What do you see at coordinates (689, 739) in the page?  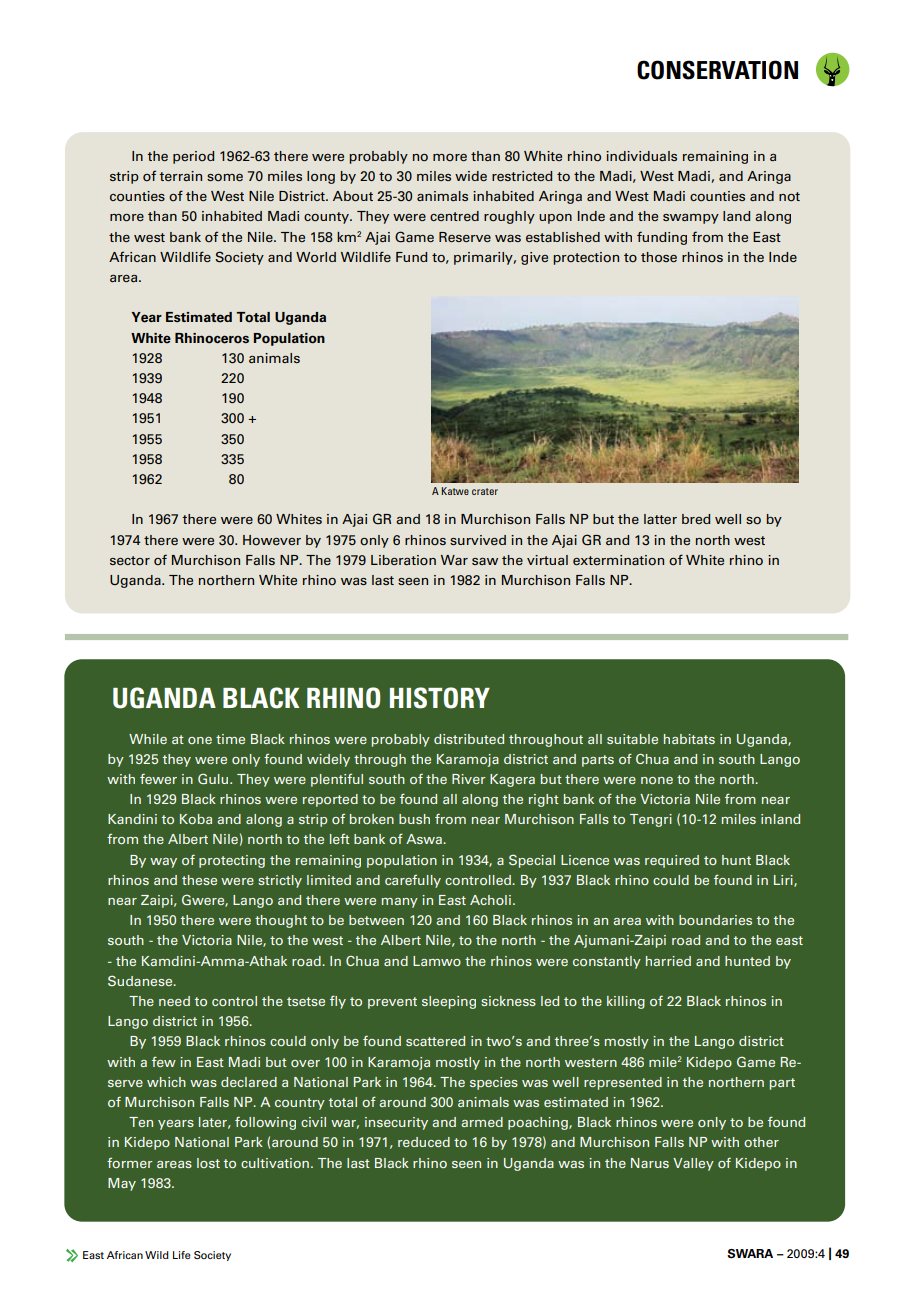 I see `habitats` at bounding box center [689, 739].
